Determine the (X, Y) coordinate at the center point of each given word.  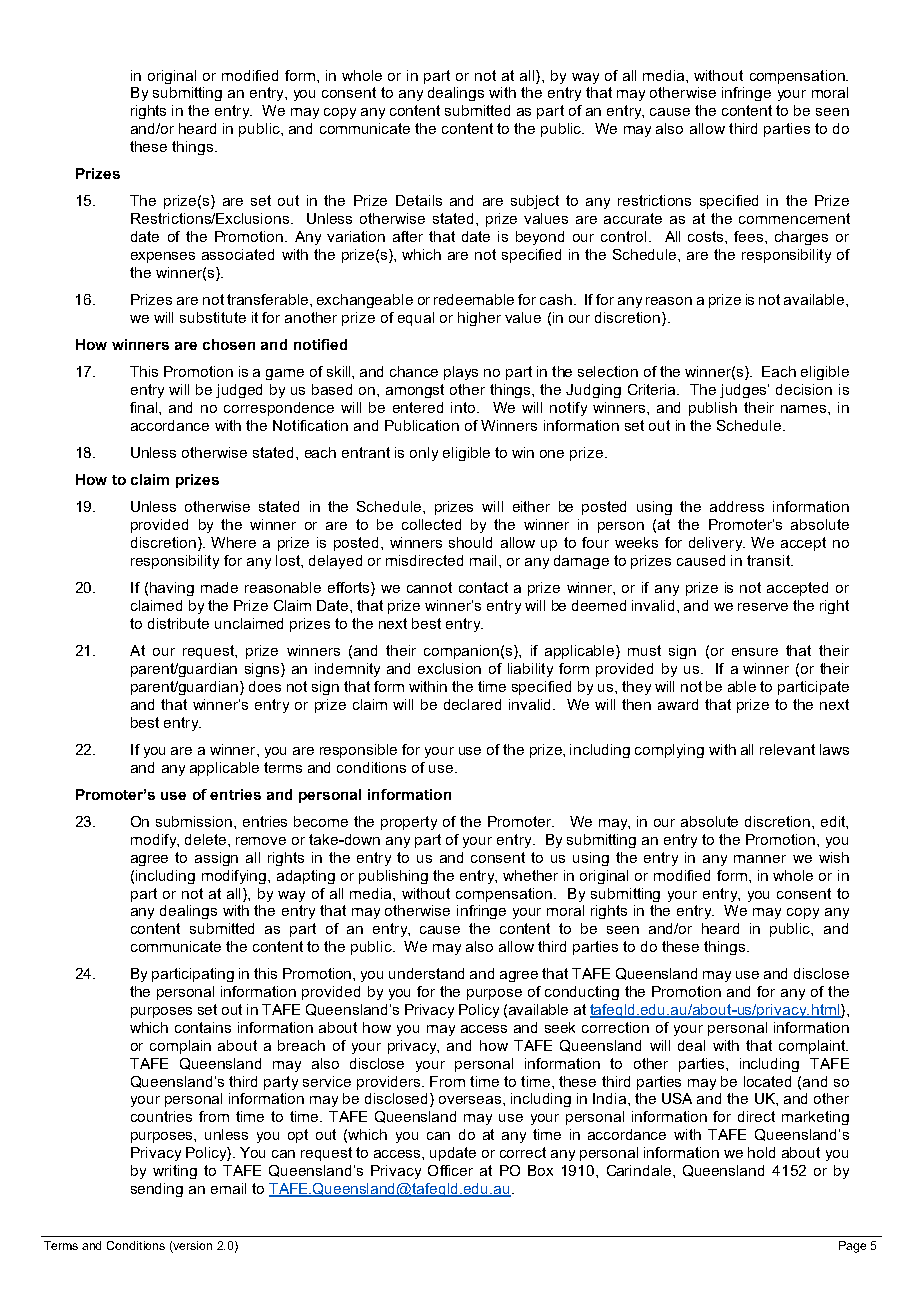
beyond (540, 238)
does (265, 686)
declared (472, 704)
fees (750, 236)
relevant (787, 749)
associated (238, 254)
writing (175, 1172)
